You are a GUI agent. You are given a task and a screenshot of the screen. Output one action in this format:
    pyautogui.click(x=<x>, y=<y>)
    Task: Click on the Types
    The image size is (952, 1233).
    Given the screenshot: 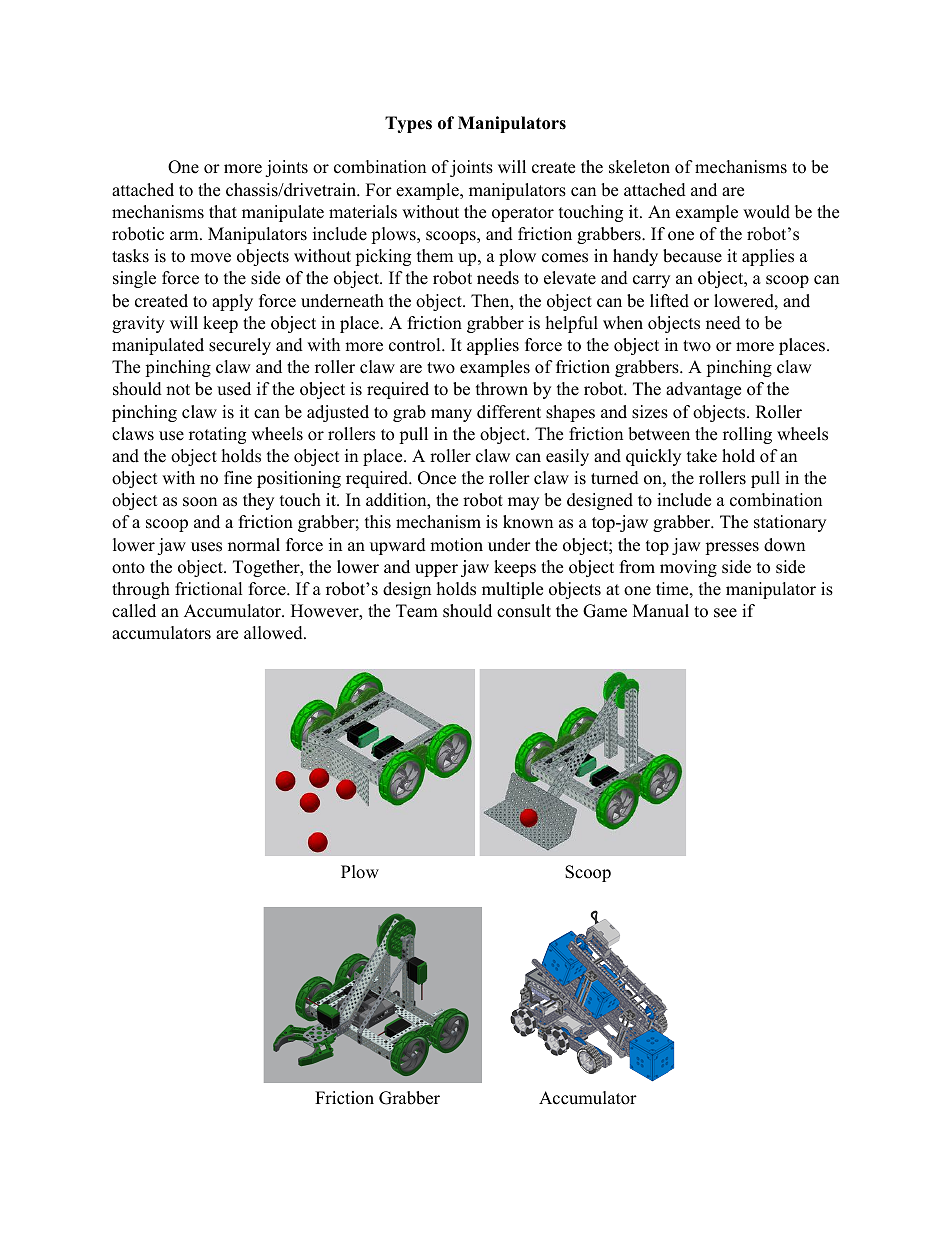 What is the action you would take?
    pyautogui.click(x=408, y=124)
